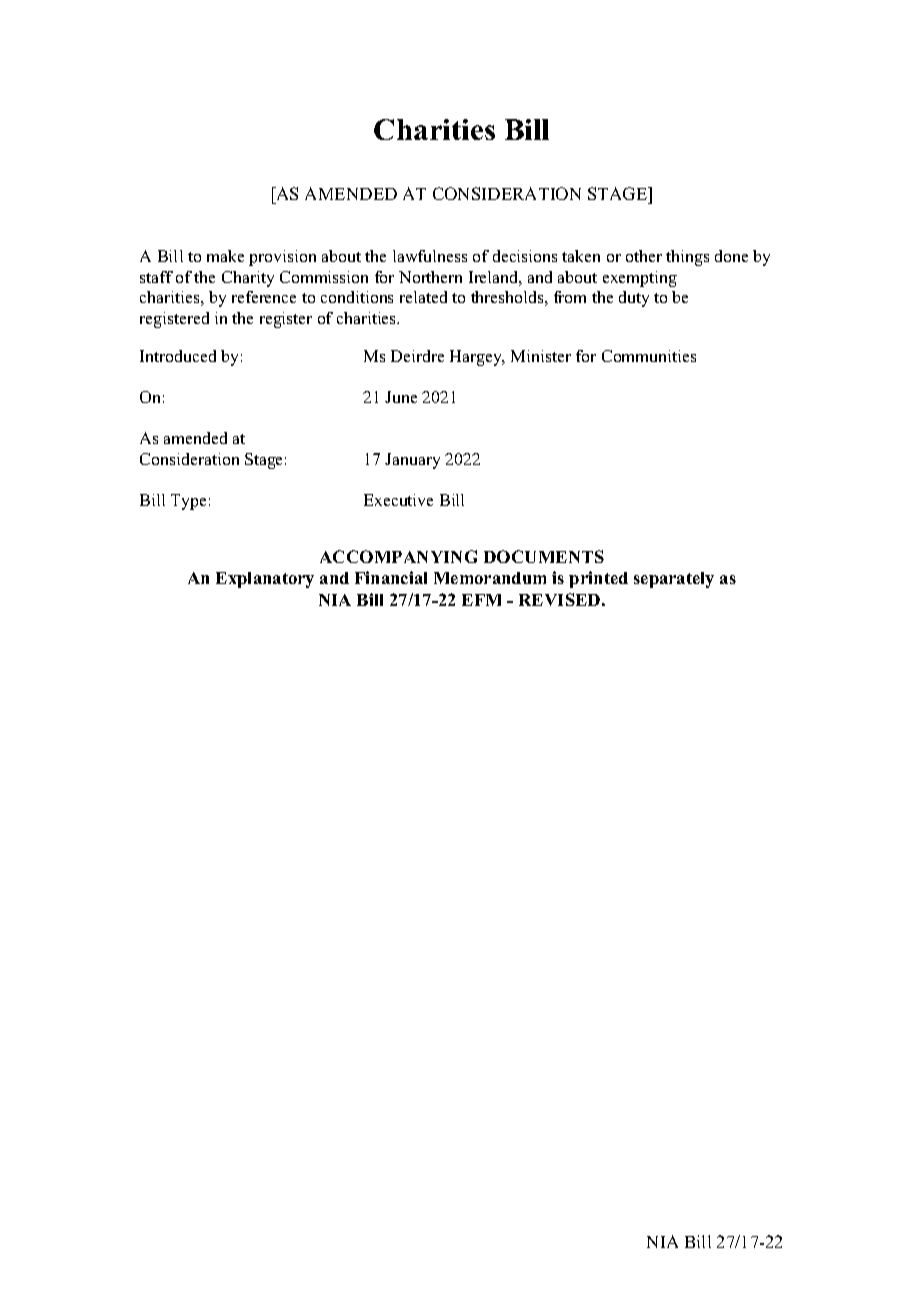  Describe the element at coordinates (481, 600) in the image. I see `EFM` at that location.
